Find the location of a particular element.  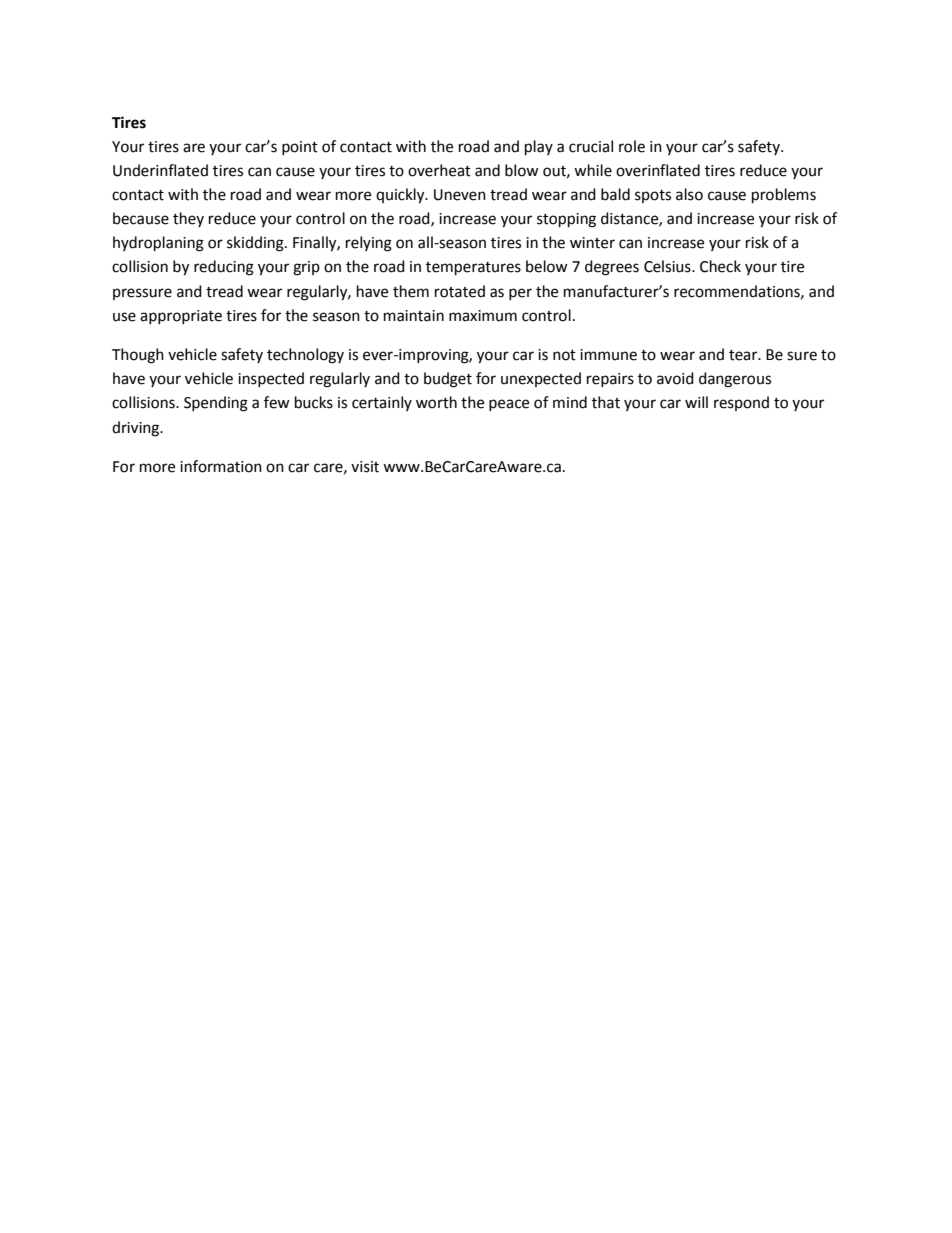

dangerous is located at coordinates (735, 380).
